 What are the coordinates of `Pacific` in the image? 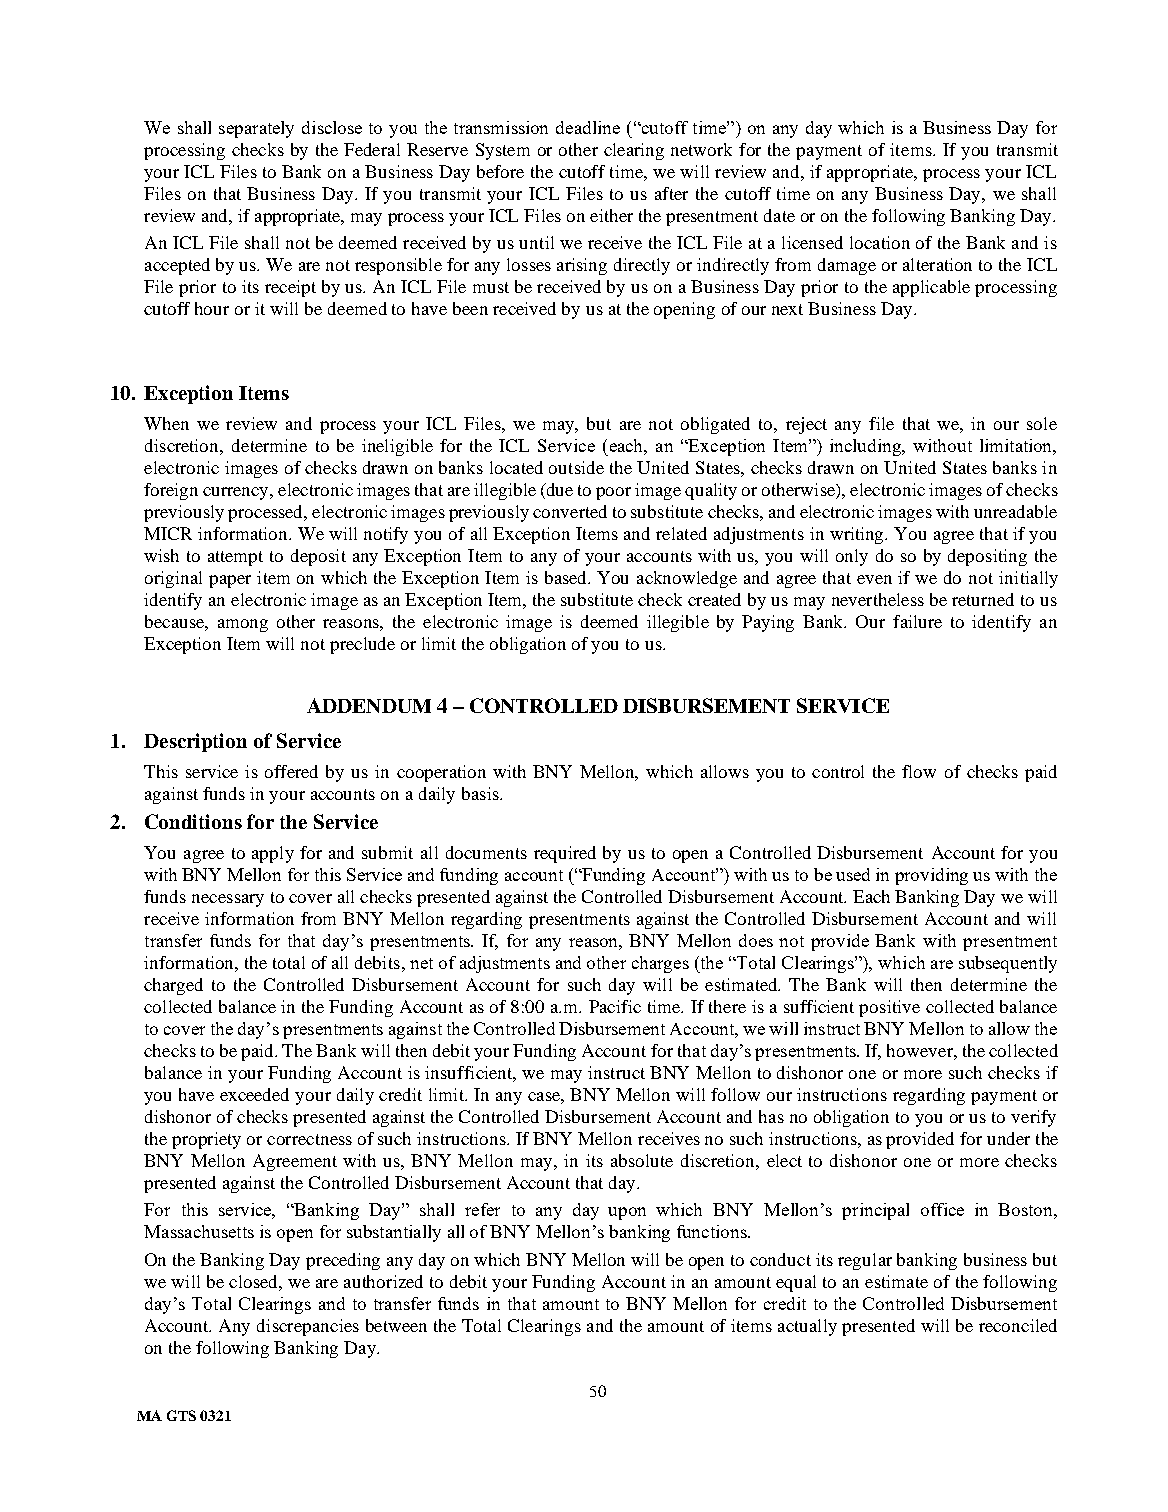 It's located at (615, 1006).
